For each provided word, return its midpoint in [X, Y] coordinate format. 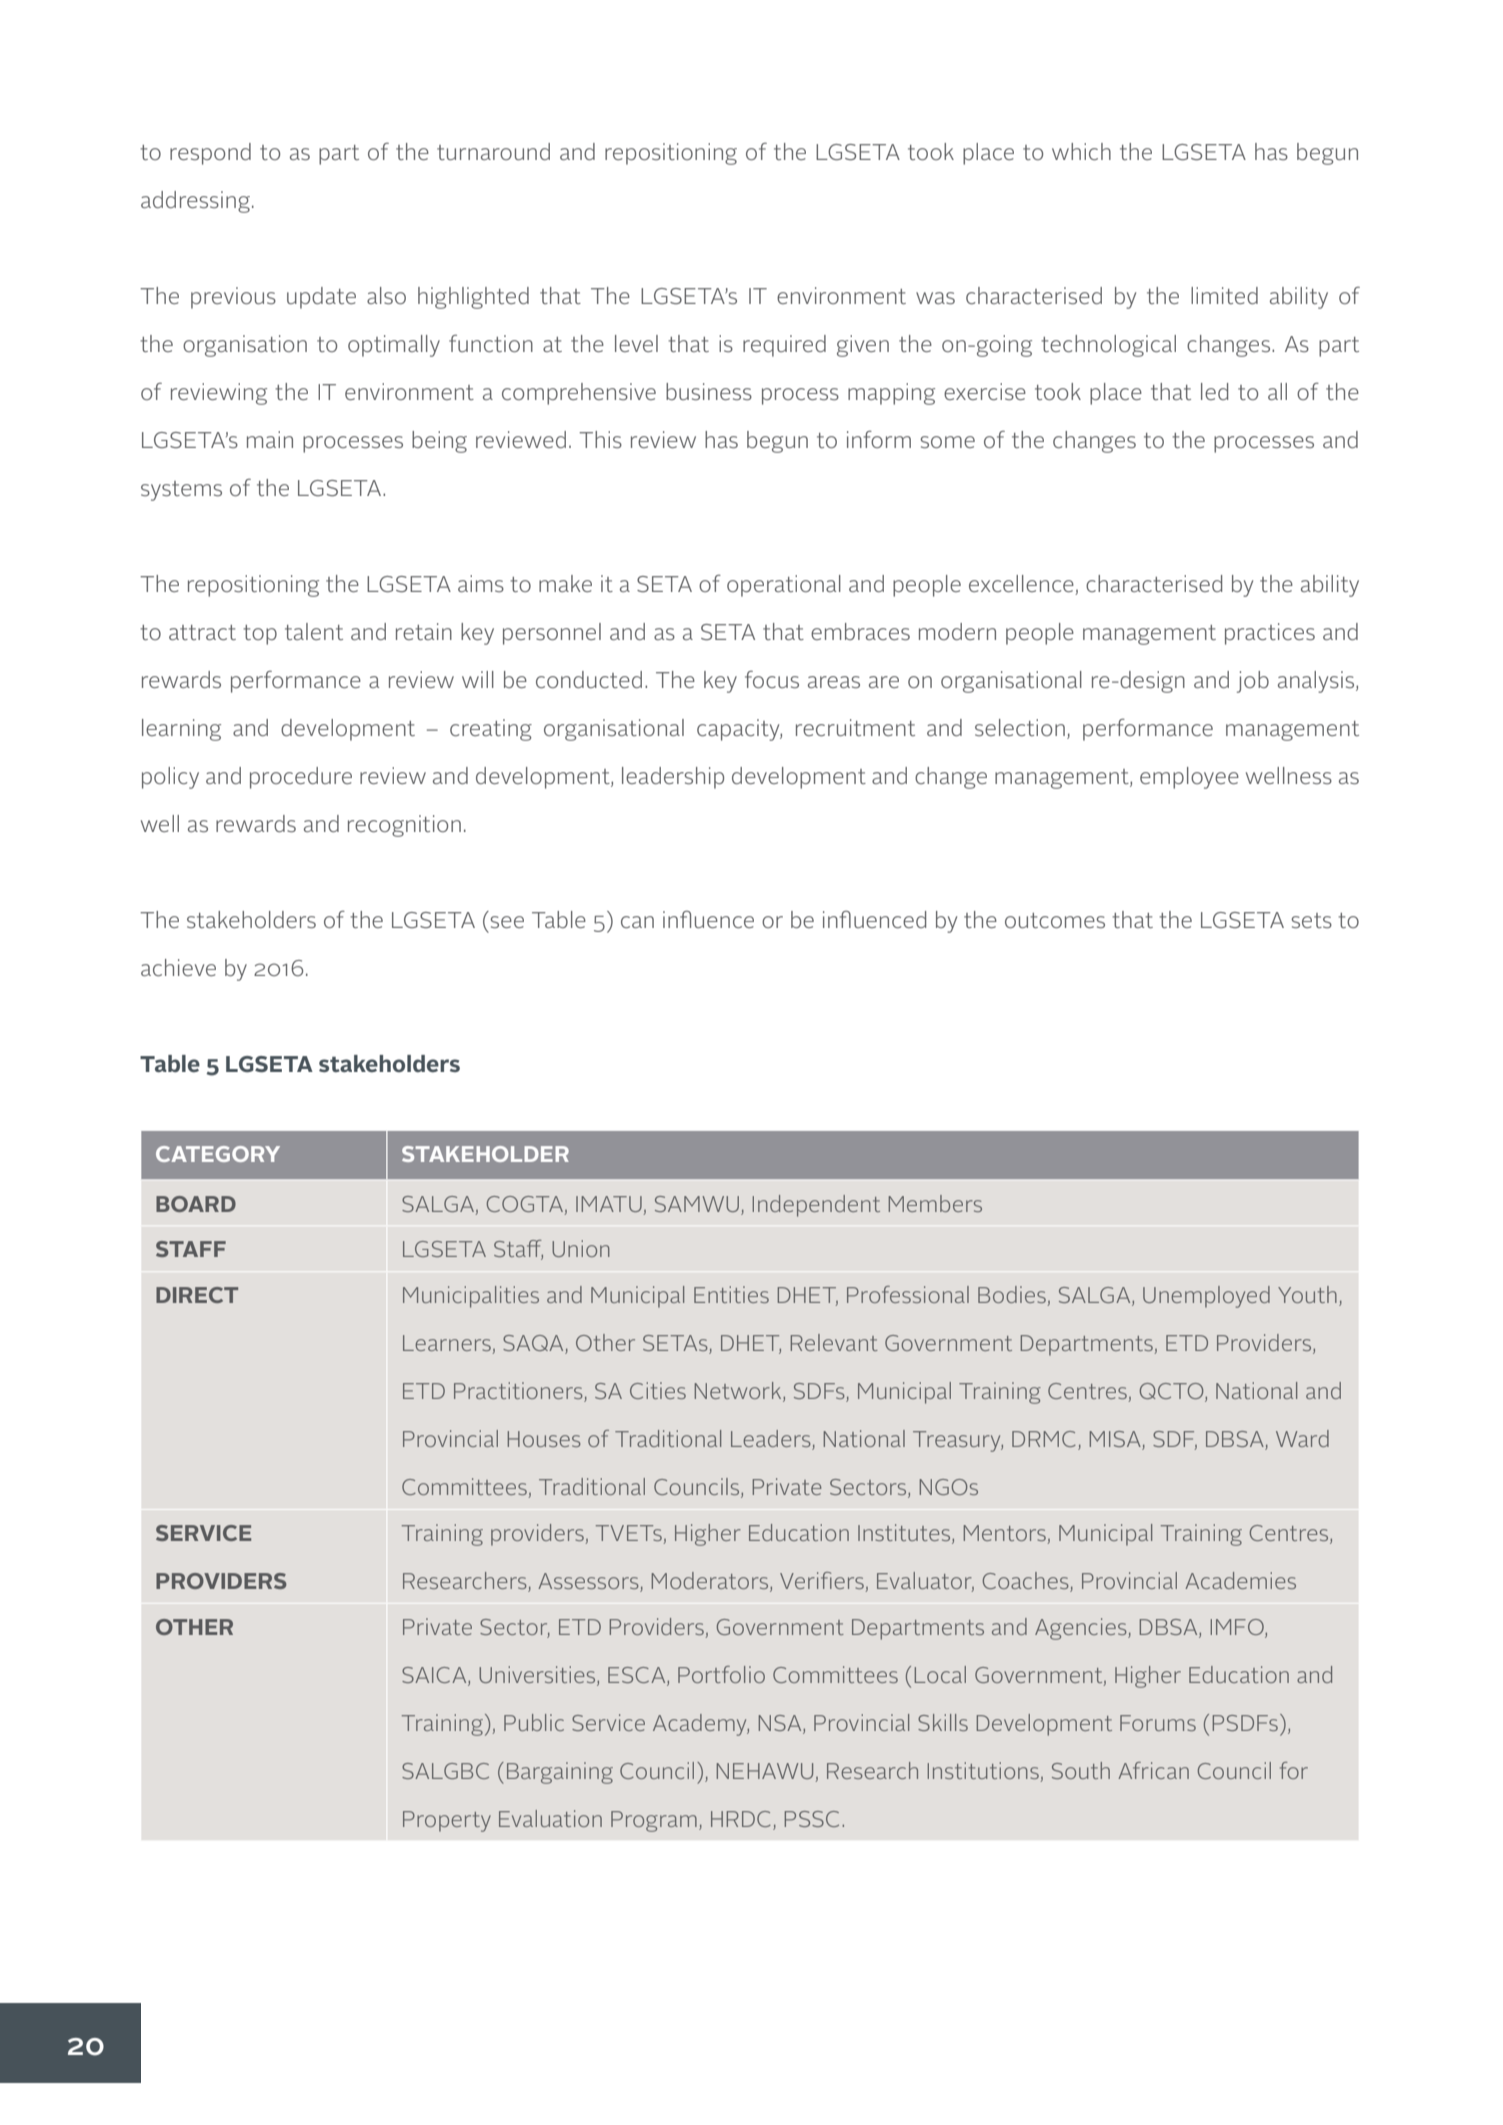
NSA [781, 1723]
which [1081, 151]
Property [447, 1821]
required [784, 346]
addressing [195, 202]
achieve [178, 967]
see [507, 922]
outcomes [1055, 920]
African [1153, 1770]
